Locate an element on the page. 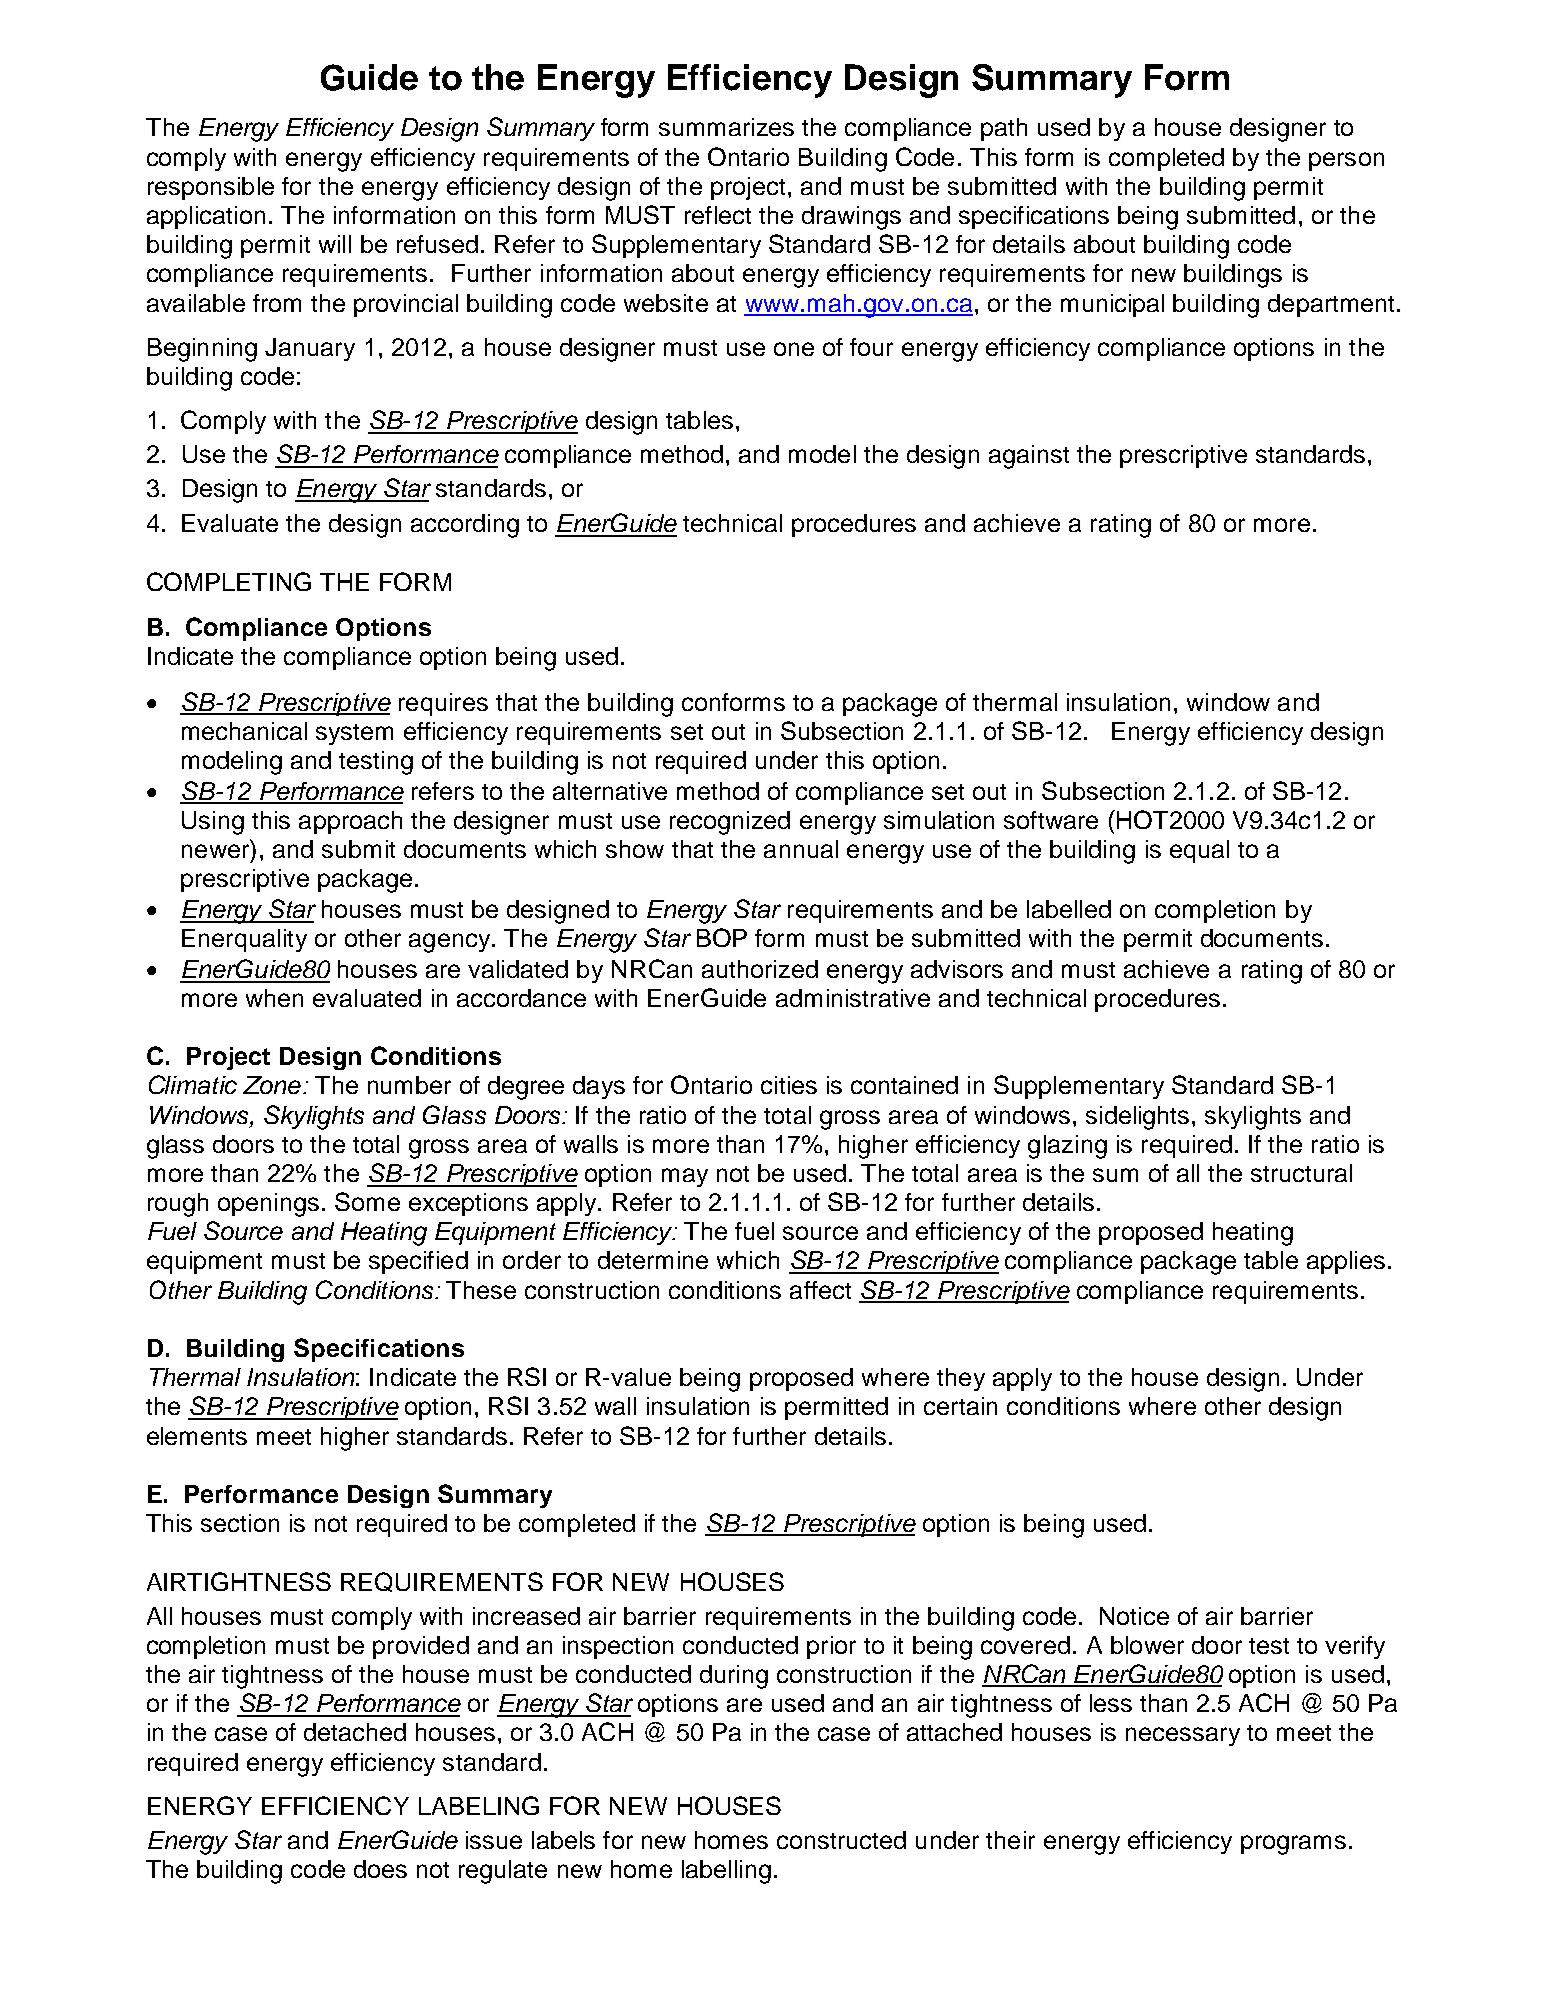  reflect is located at coordinates (718, 215).
